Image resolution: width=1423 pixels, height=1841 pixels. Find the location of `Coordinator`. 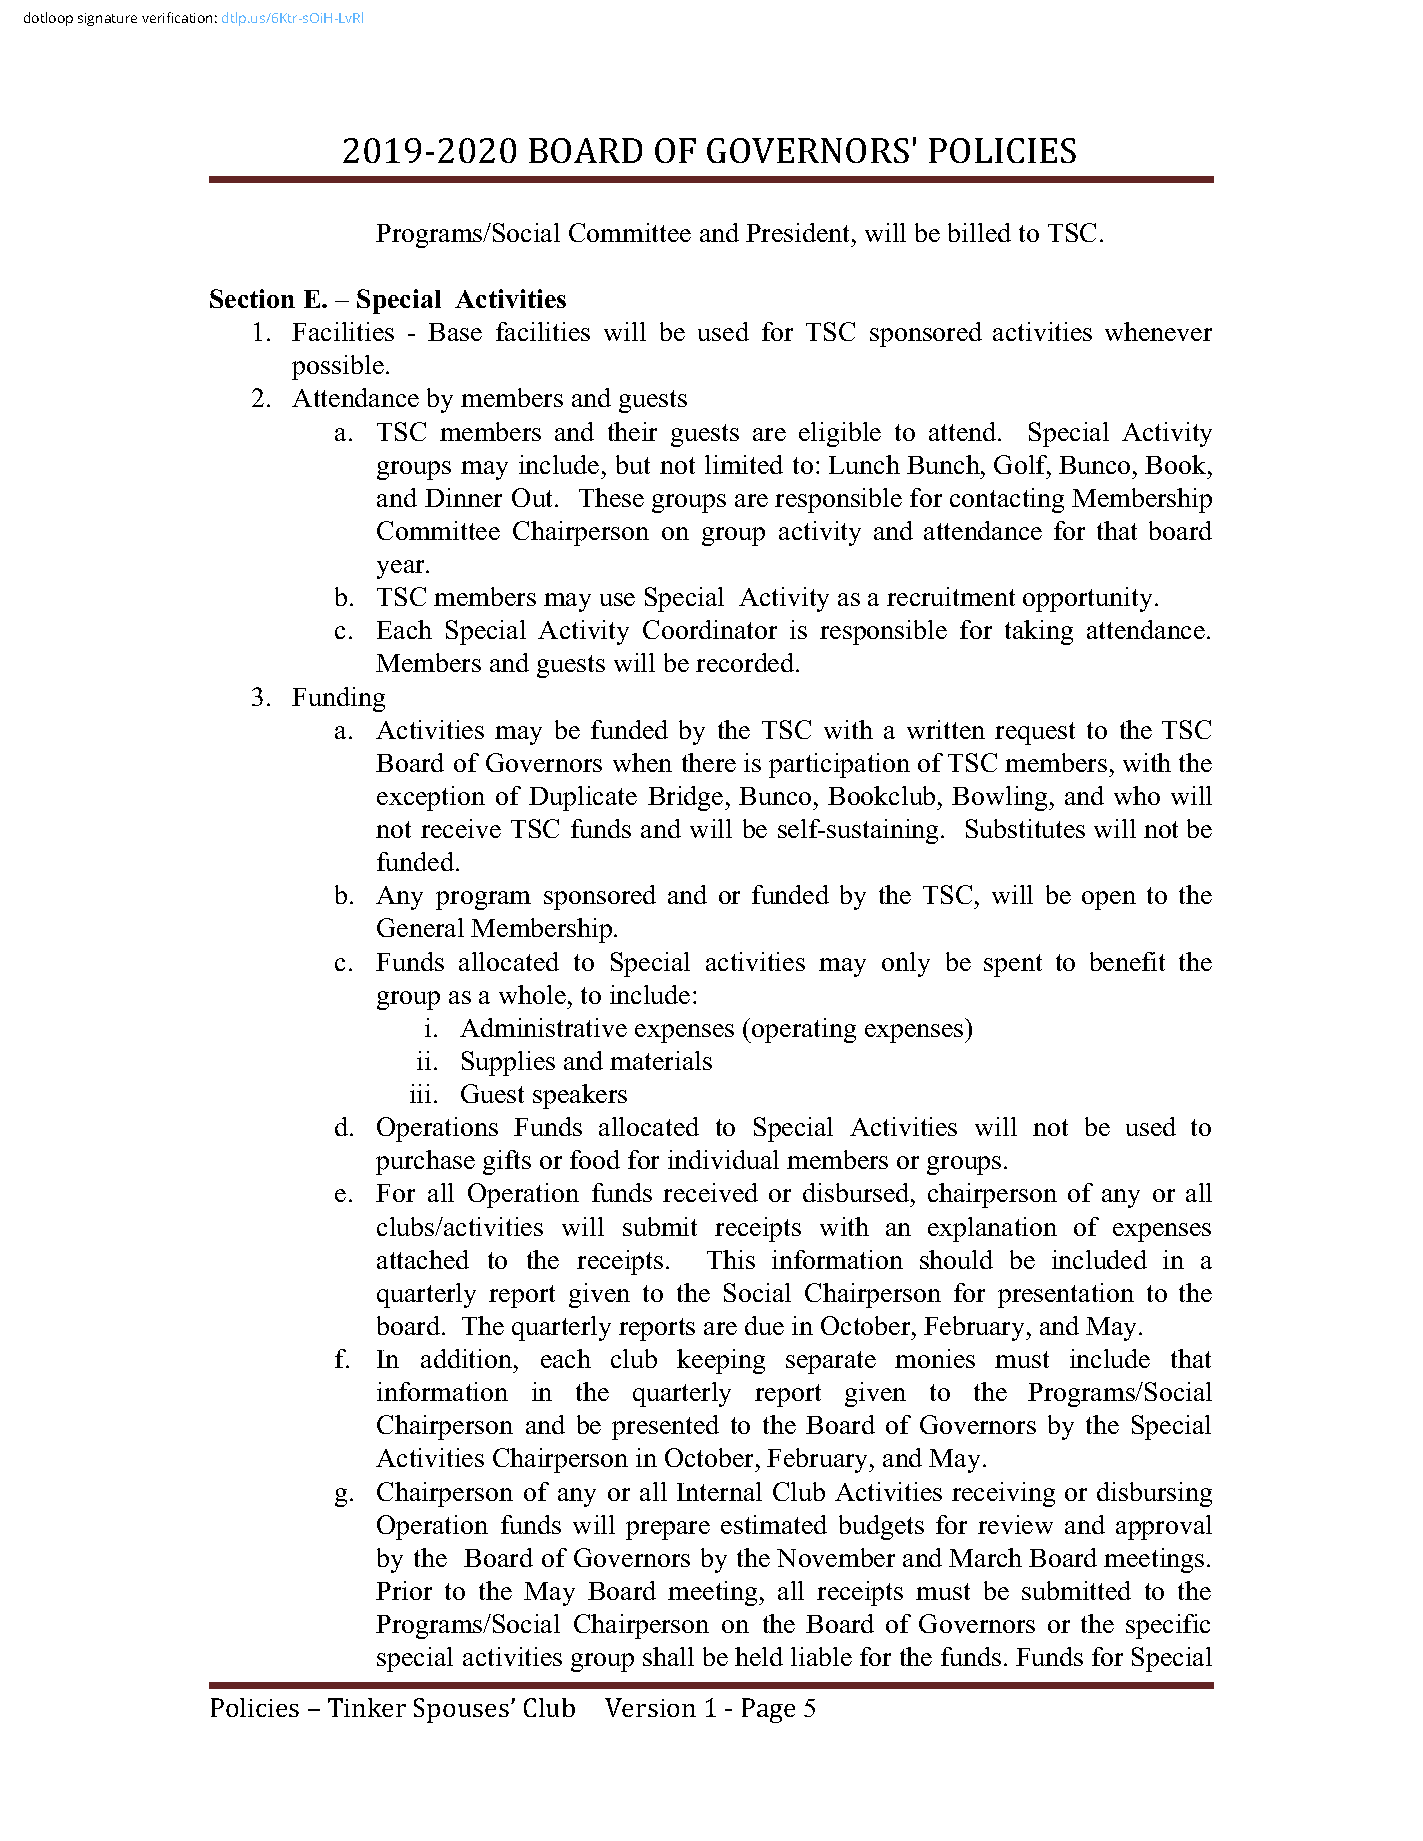

Coordinator is located at coordinates (710, 629).
